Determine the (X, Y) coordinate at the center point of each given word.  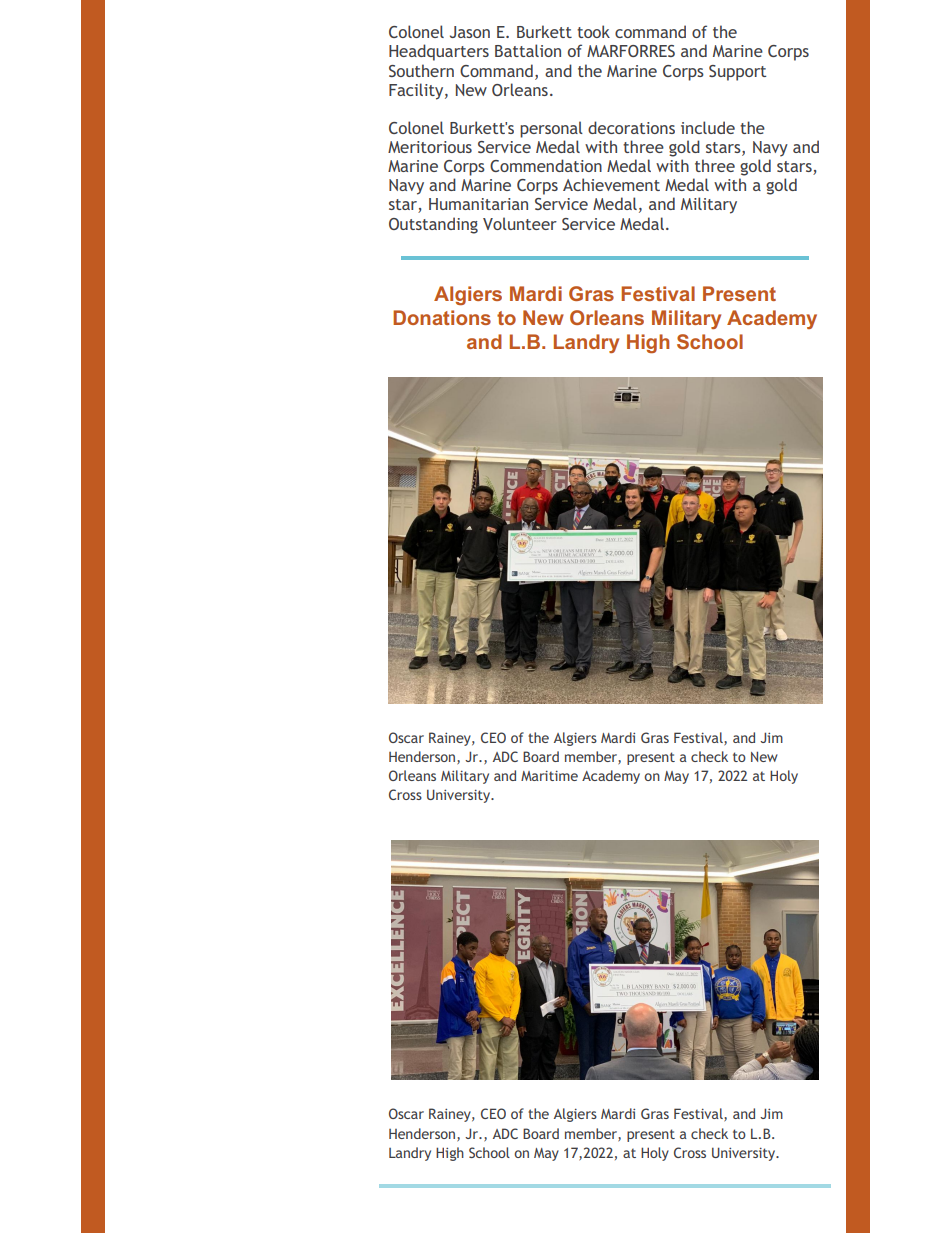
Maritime (549, 776)
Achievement (611, 184)
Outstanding (433, 225)
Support (737, 73)
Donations (442, 317)
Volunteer (520, 223)
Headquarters (439, 52)
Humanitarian (478, 204)
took (593, 31)
